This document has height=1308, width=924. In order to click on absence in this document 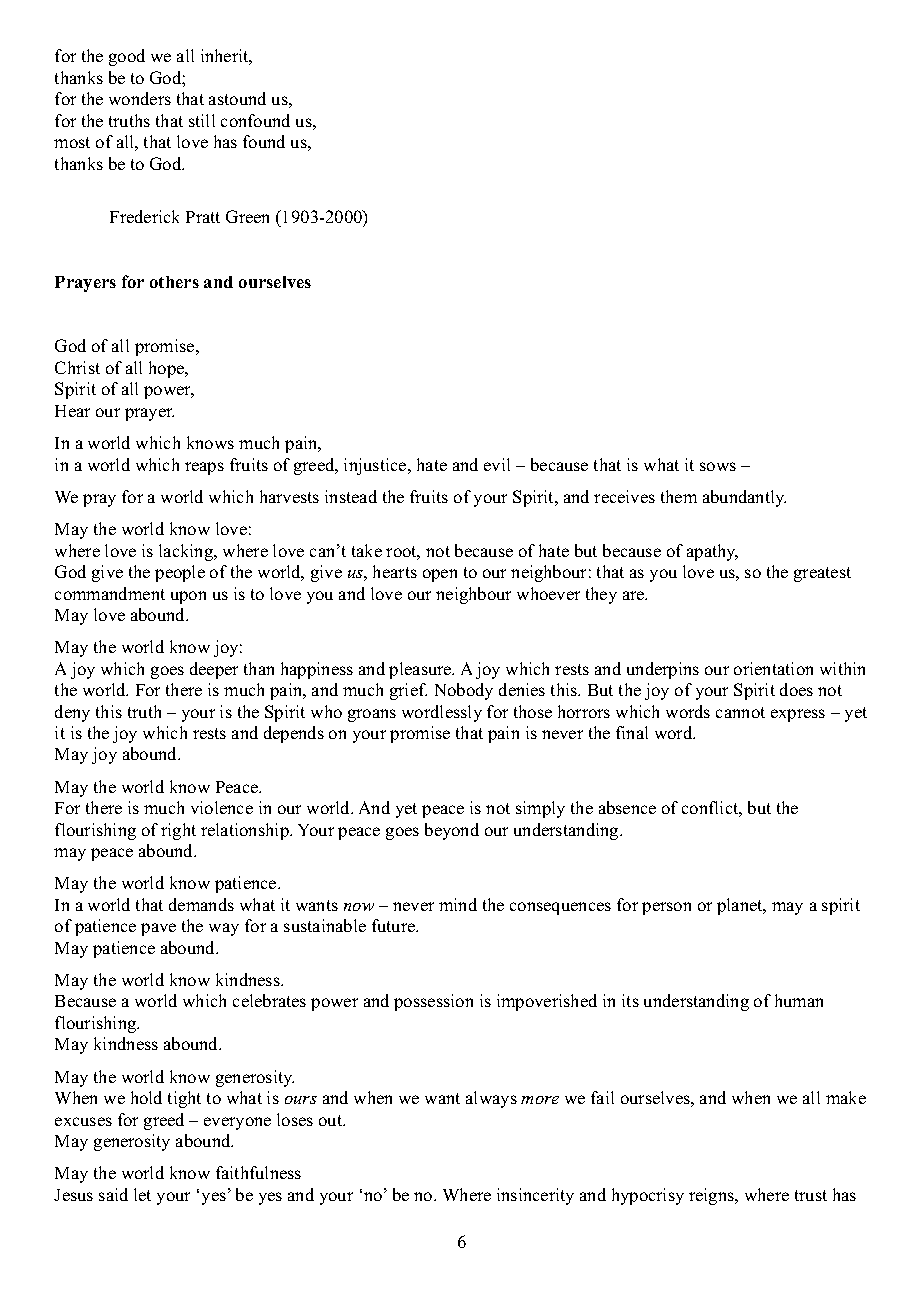, I will do `click(627, 807)`.
